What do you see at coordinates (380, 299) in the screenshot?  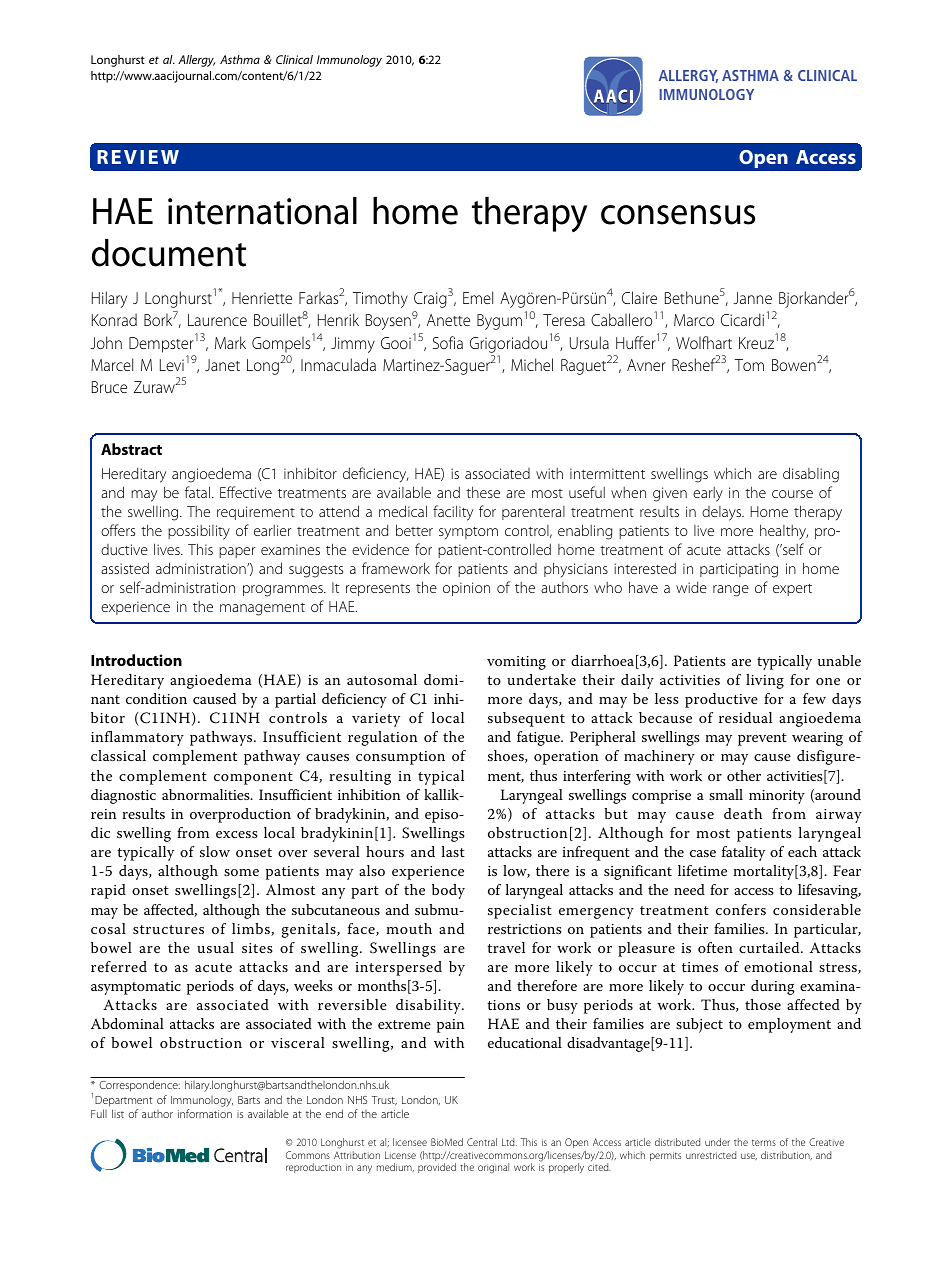 I see `Timothy` at bounding box center [380, 299].
